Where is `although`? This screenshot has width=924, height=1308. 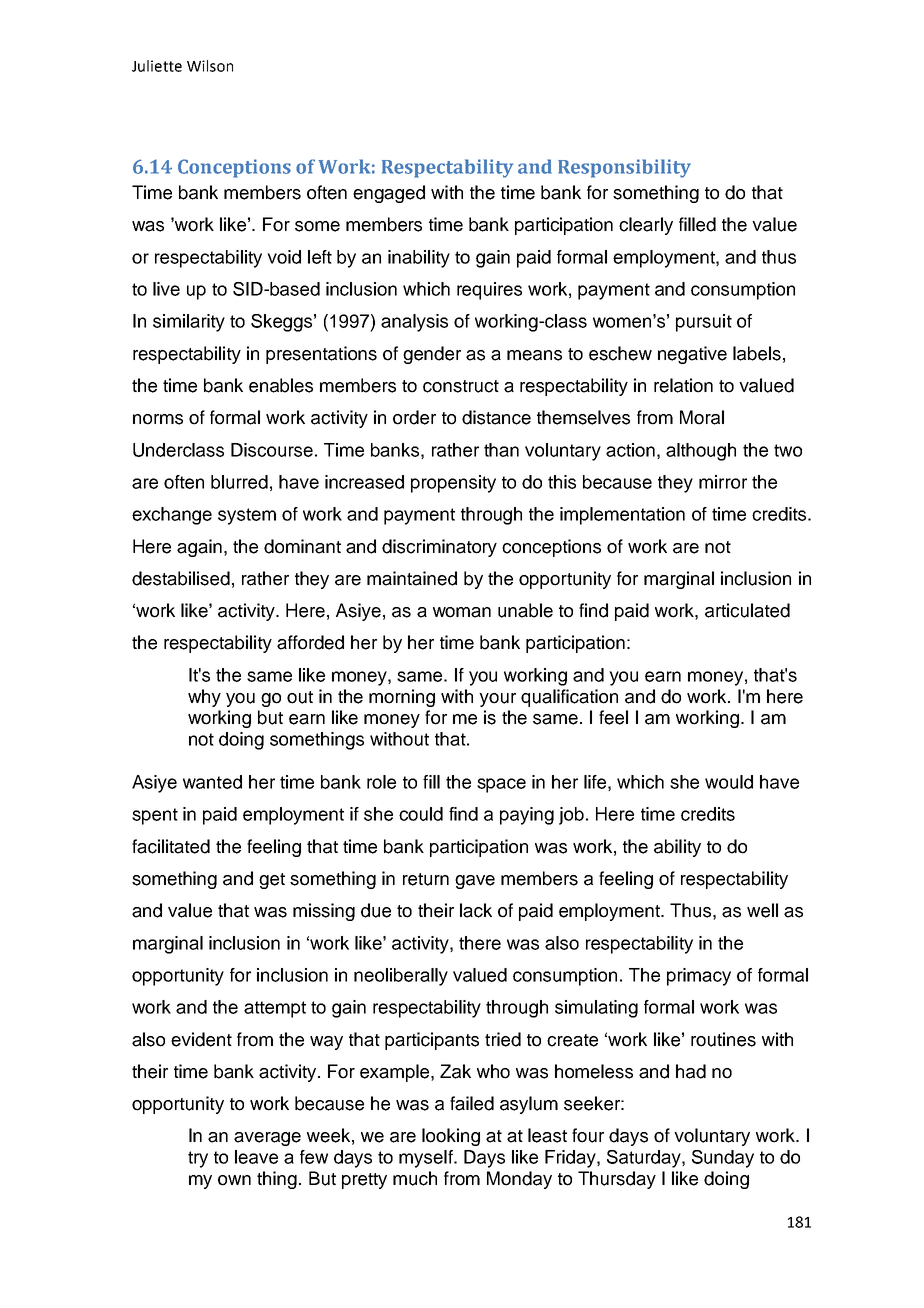
although is located at coordinates (701, 452).
